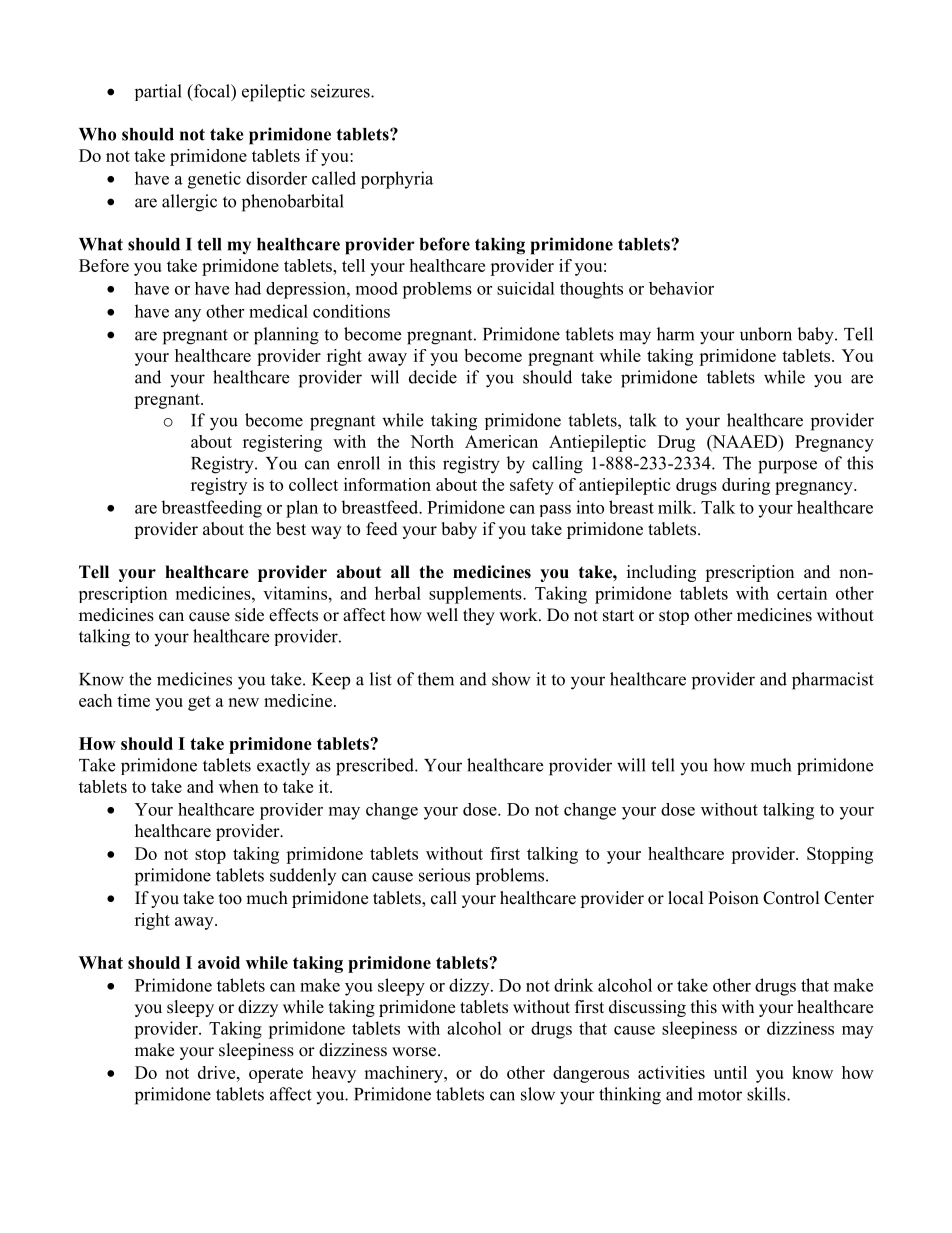 The height and width of the screenshot is (1233, 952). What do you see at coordinates (188, 315) in the screenshot?
I see `any` at bounding box center [188, 315].
